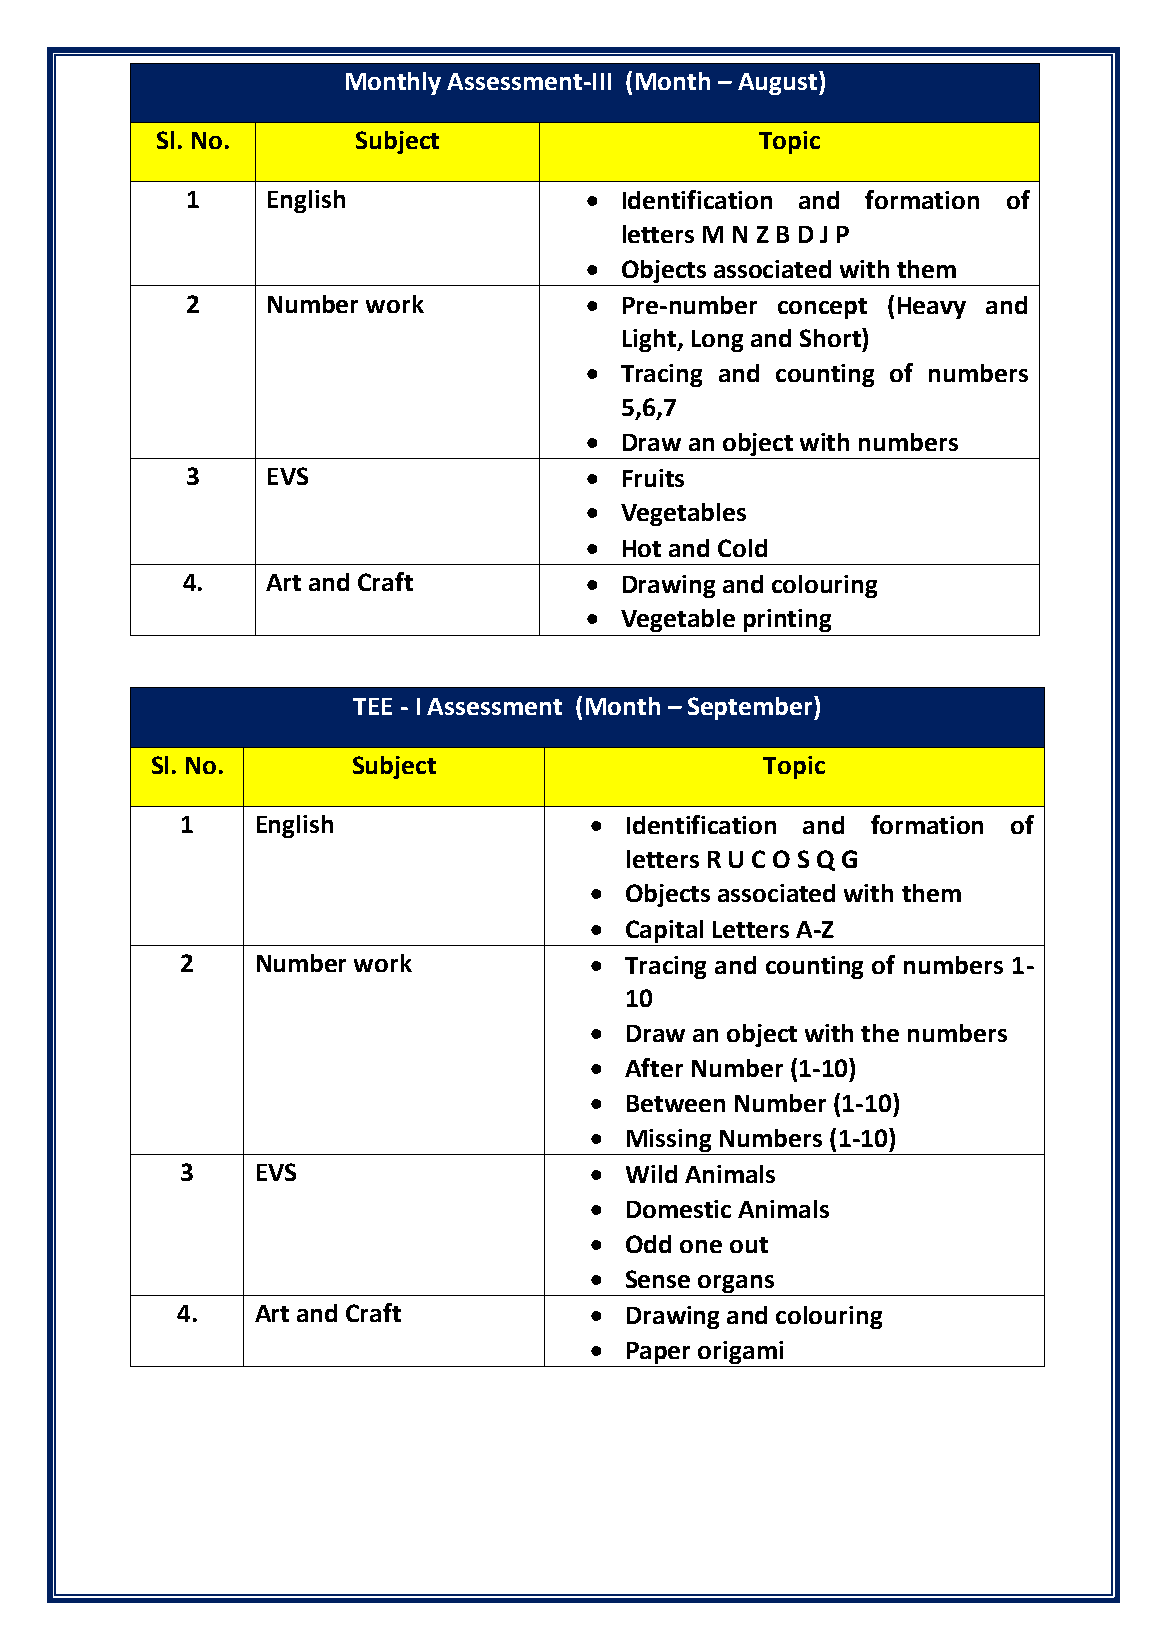 This document has height=1650, width=1167. I want to click on Light, so click(650, 340).
